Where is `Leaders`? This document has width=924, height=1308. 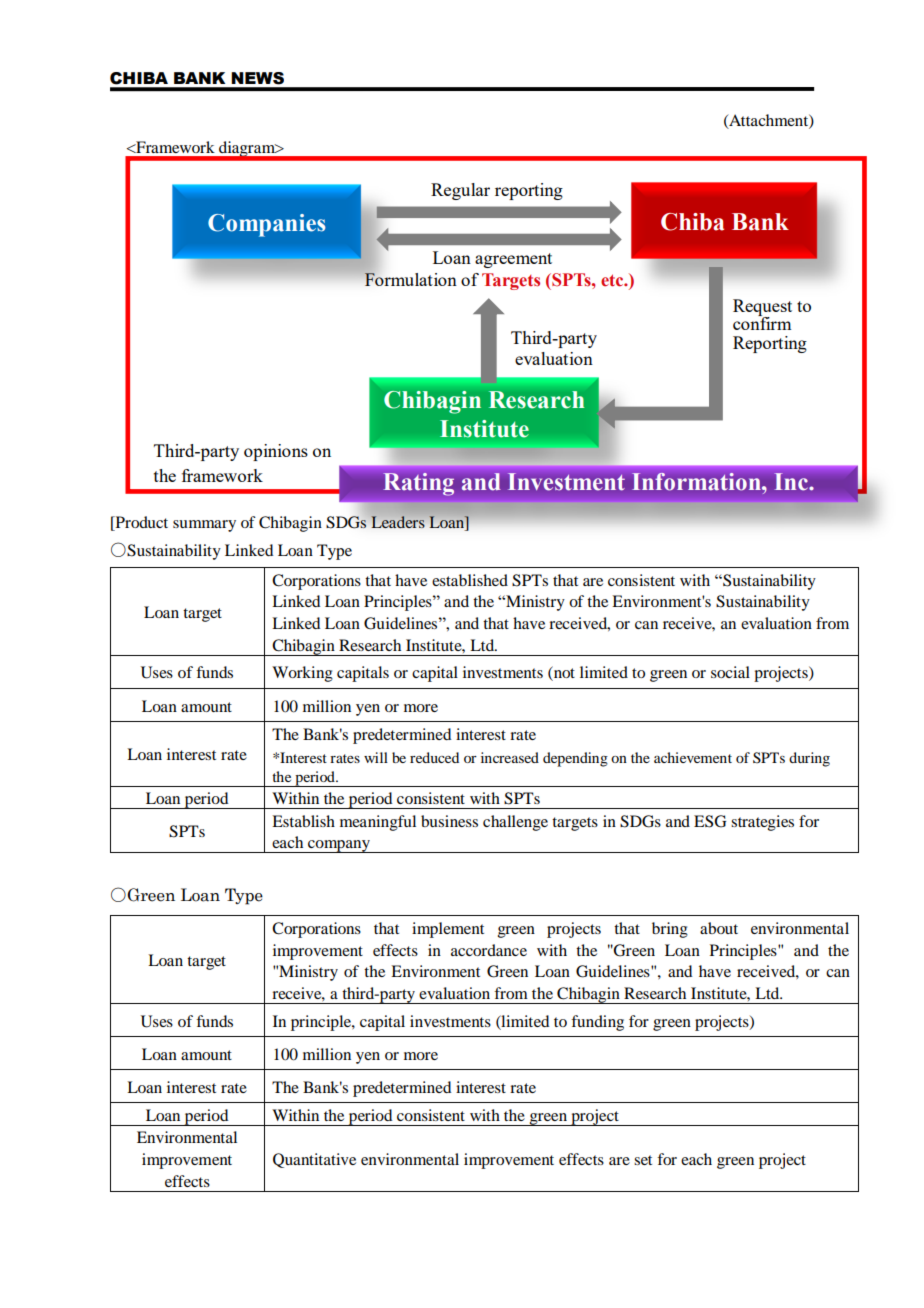 Leaders is located at coordinates (398, 522).
